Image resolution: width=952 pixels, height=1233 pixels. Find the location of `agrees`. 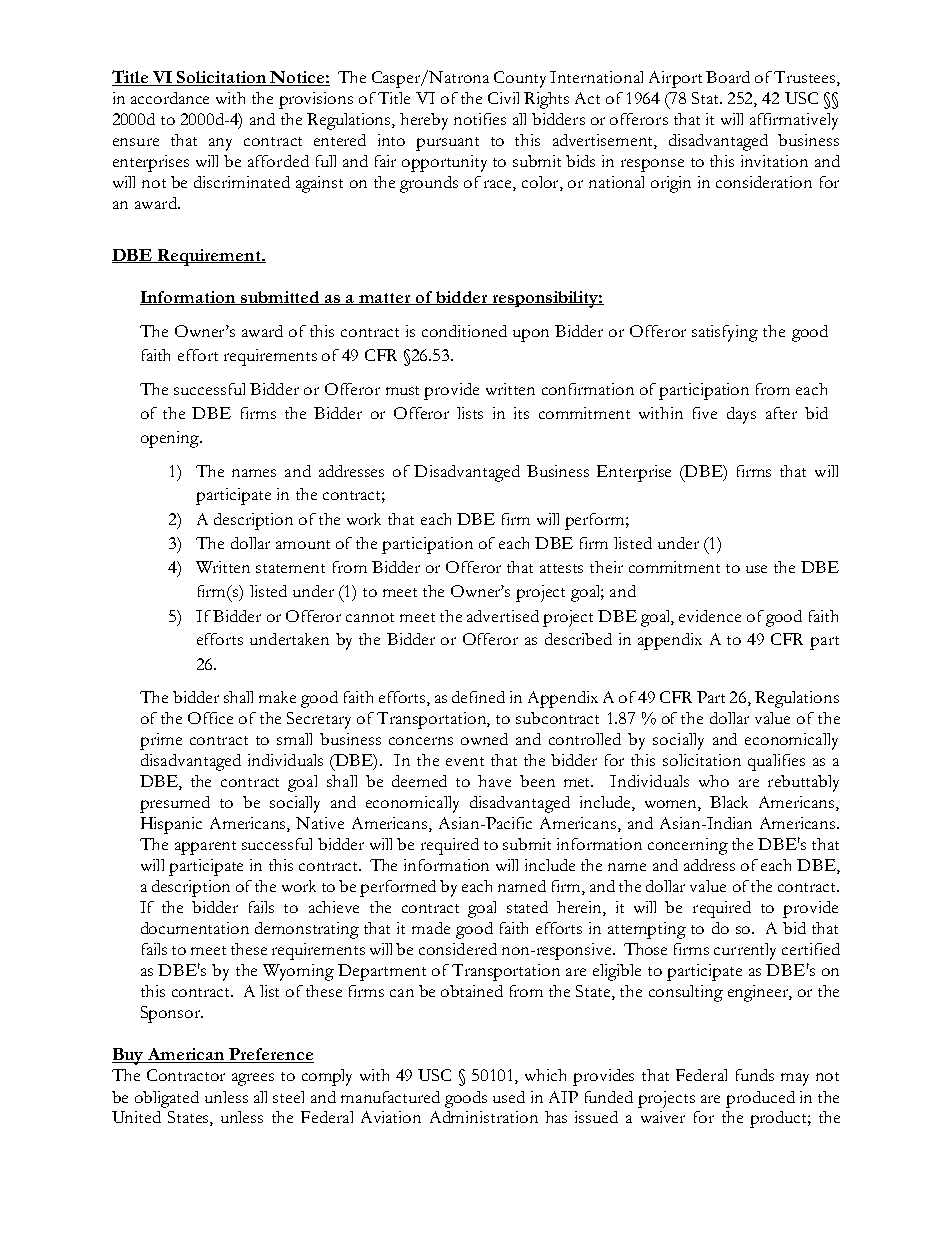

agrees is located at coordinates (253, 1079).
